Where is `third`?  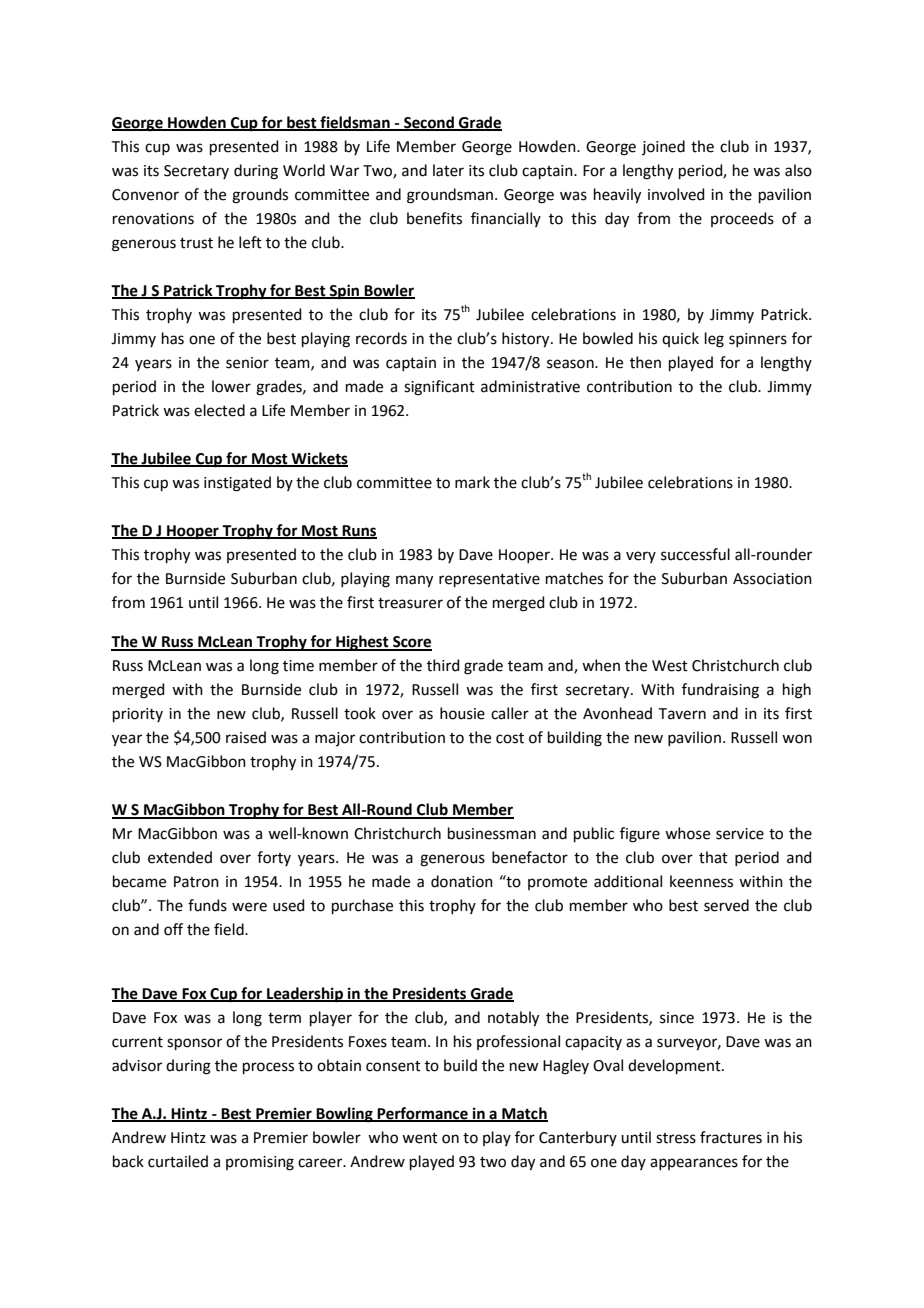 third is located at coordinates (443, 665).
